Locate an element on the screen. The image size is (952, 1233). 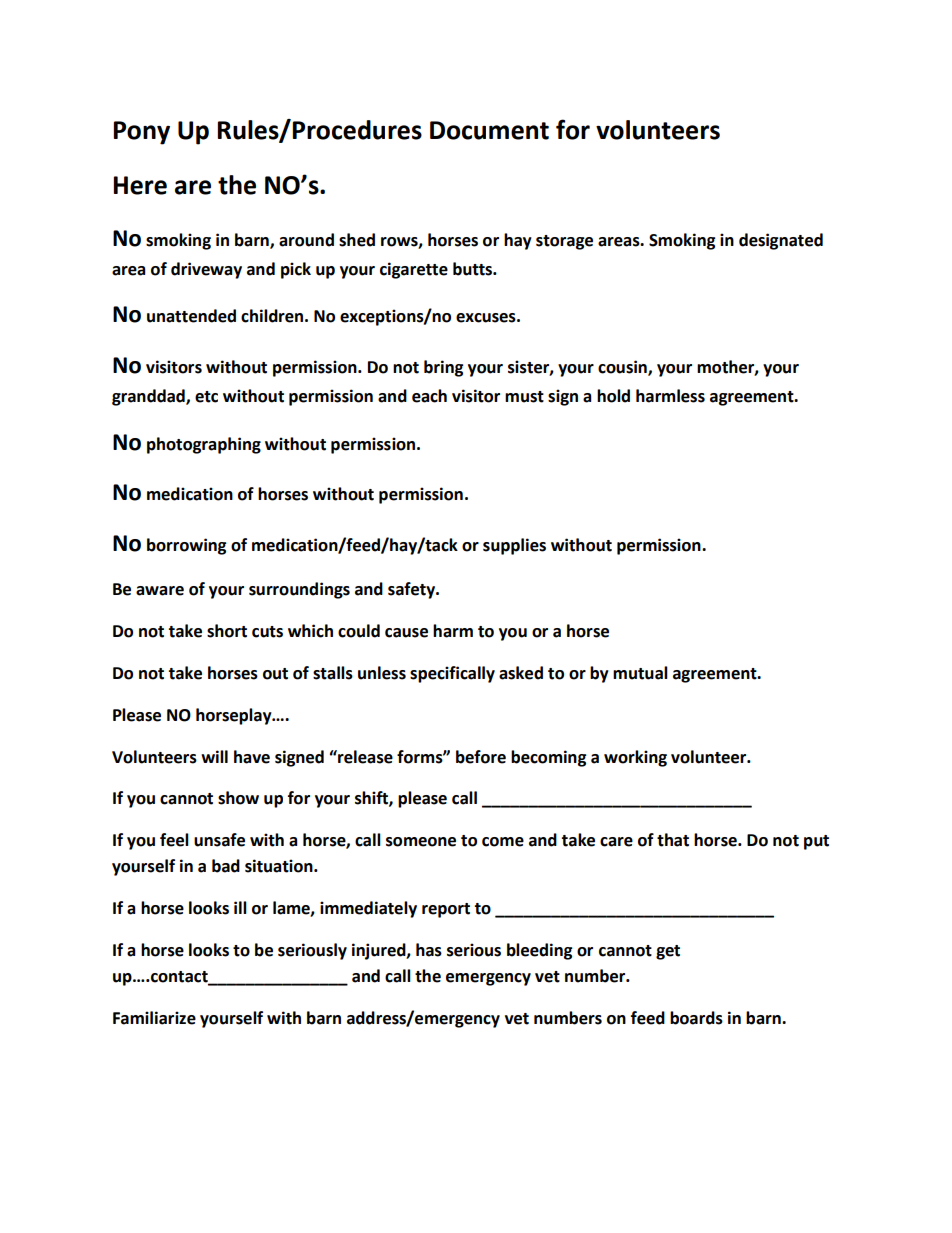
borrowing is located at coordinates (187, 546).
